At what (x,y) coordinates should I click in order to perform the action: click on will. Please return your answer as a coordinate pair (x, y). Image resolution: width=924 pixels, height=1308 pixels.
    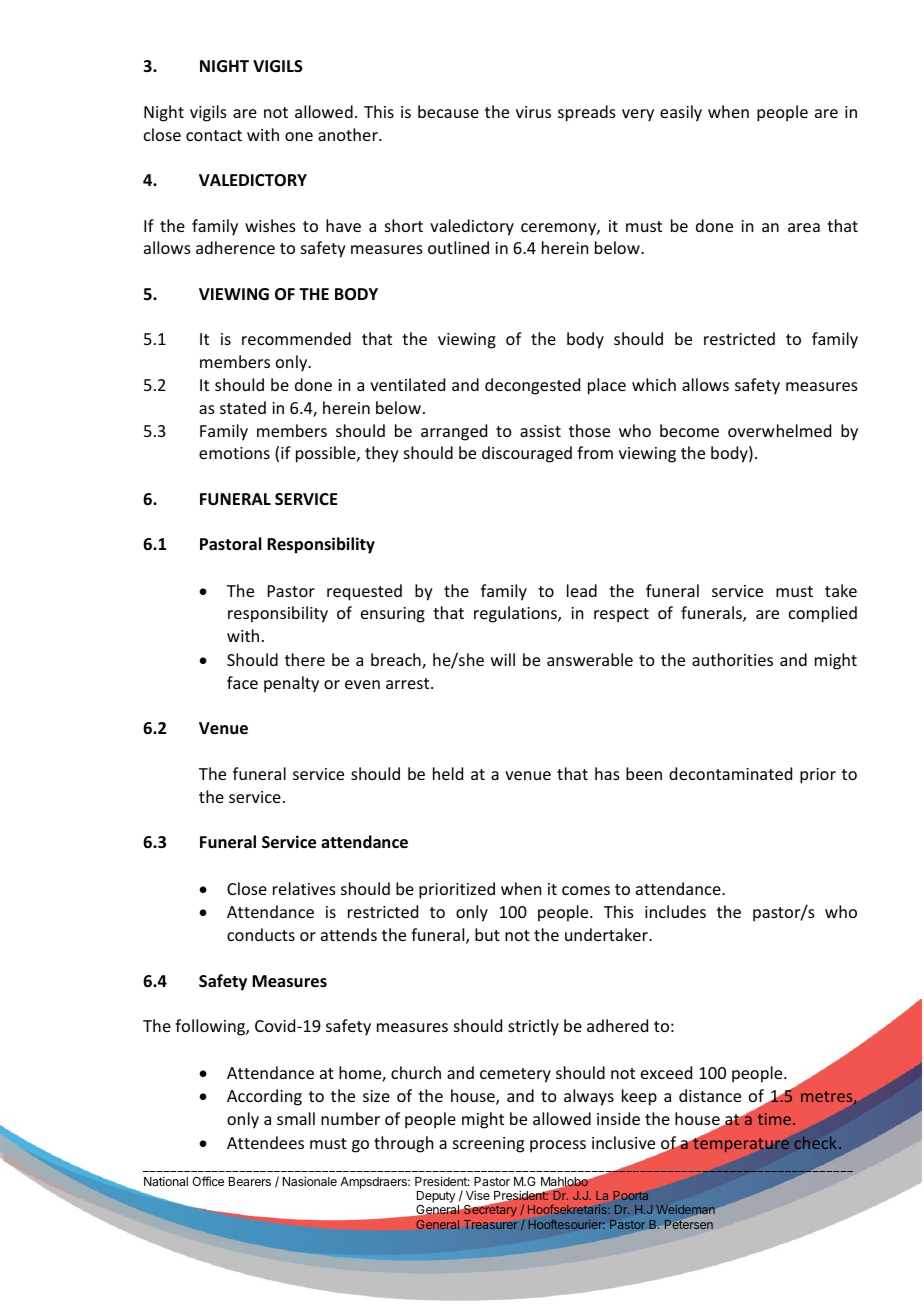
    Looking at the image, I should click on (503, 659).
